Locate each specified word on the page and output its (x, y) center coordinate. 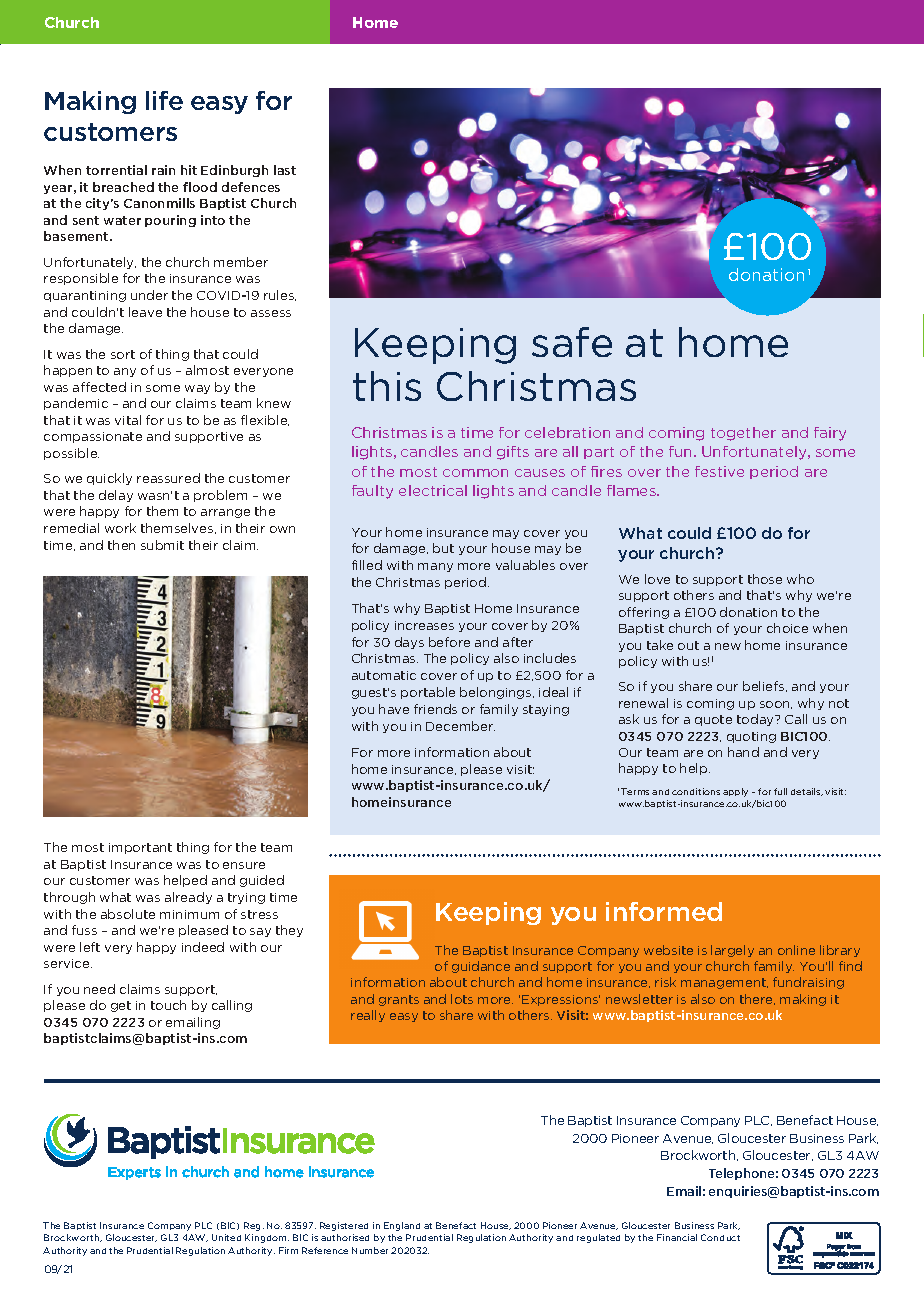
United (226, 1237)
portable (428, 693)
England (402, 1226)
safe (572, 342)
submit (162, 545)
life (164, 100)
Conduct (720, 1237)
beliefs (765, 686)
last (285, 170)
